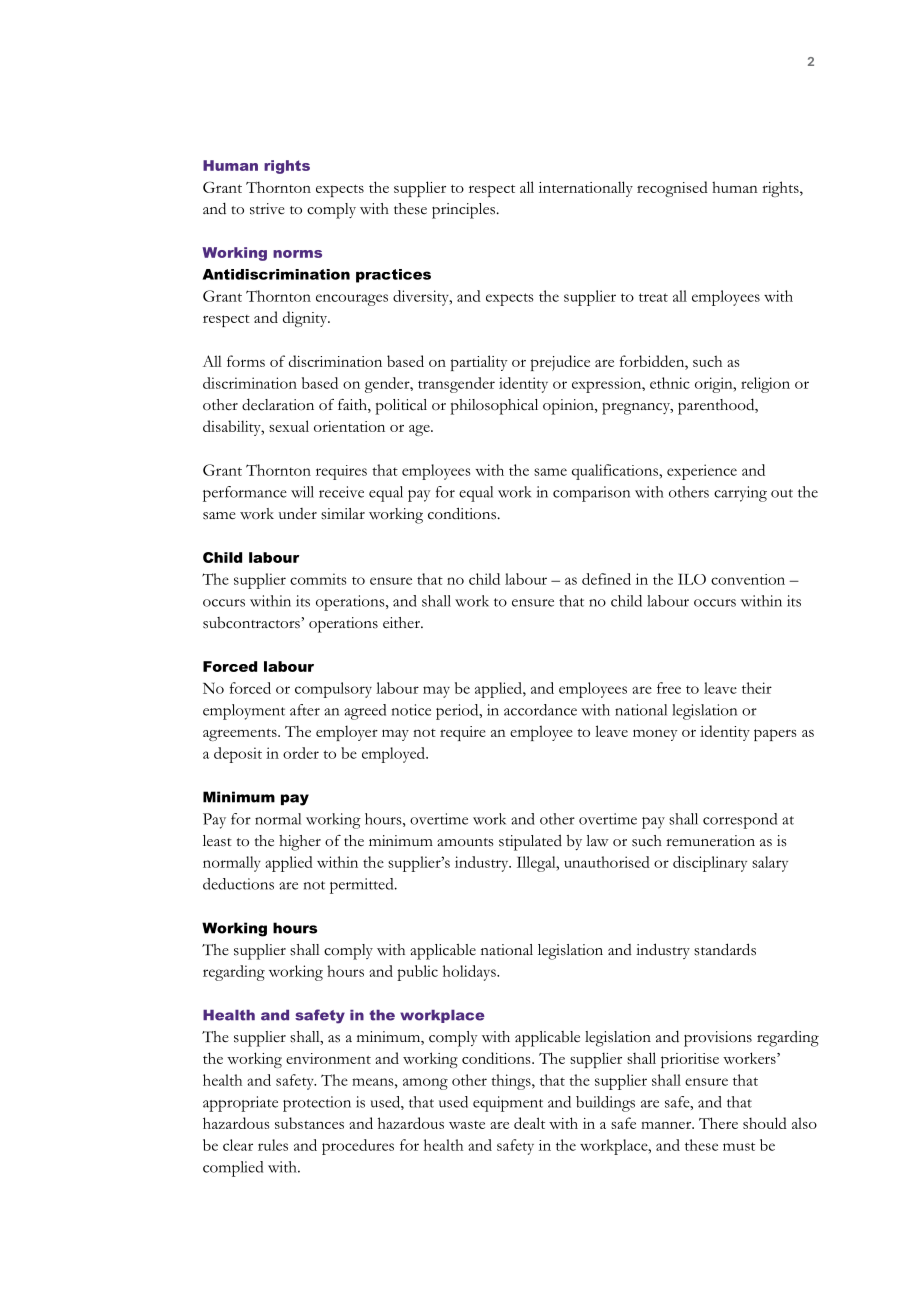 The width and height of the screenshot is (924, 1307). What do you see at coordinates (740, 494) in the screenshot?
I see `carrying` at bounding box center [740, 494].
